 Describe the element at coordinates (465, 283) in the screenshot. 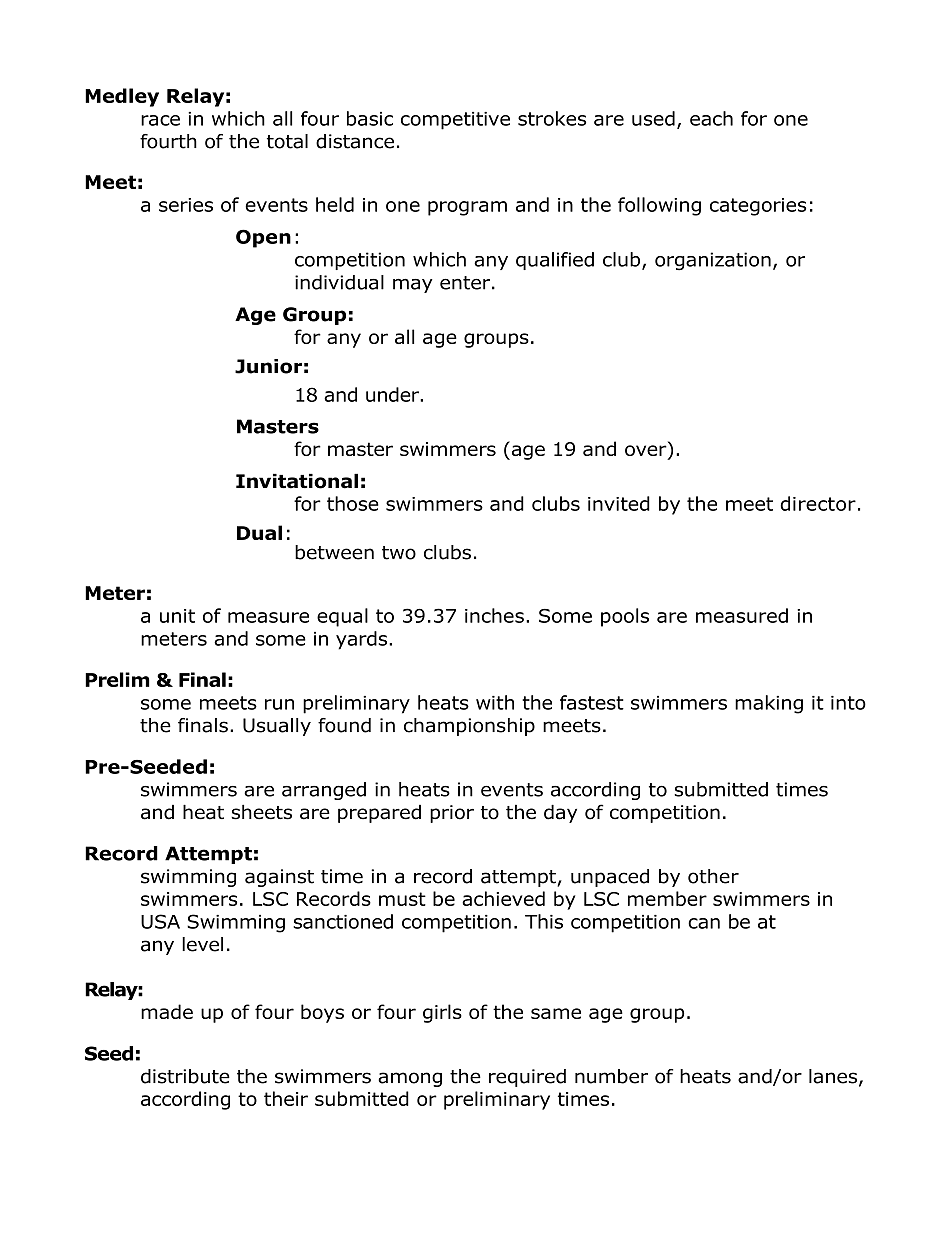

I see `enter` at that location.
